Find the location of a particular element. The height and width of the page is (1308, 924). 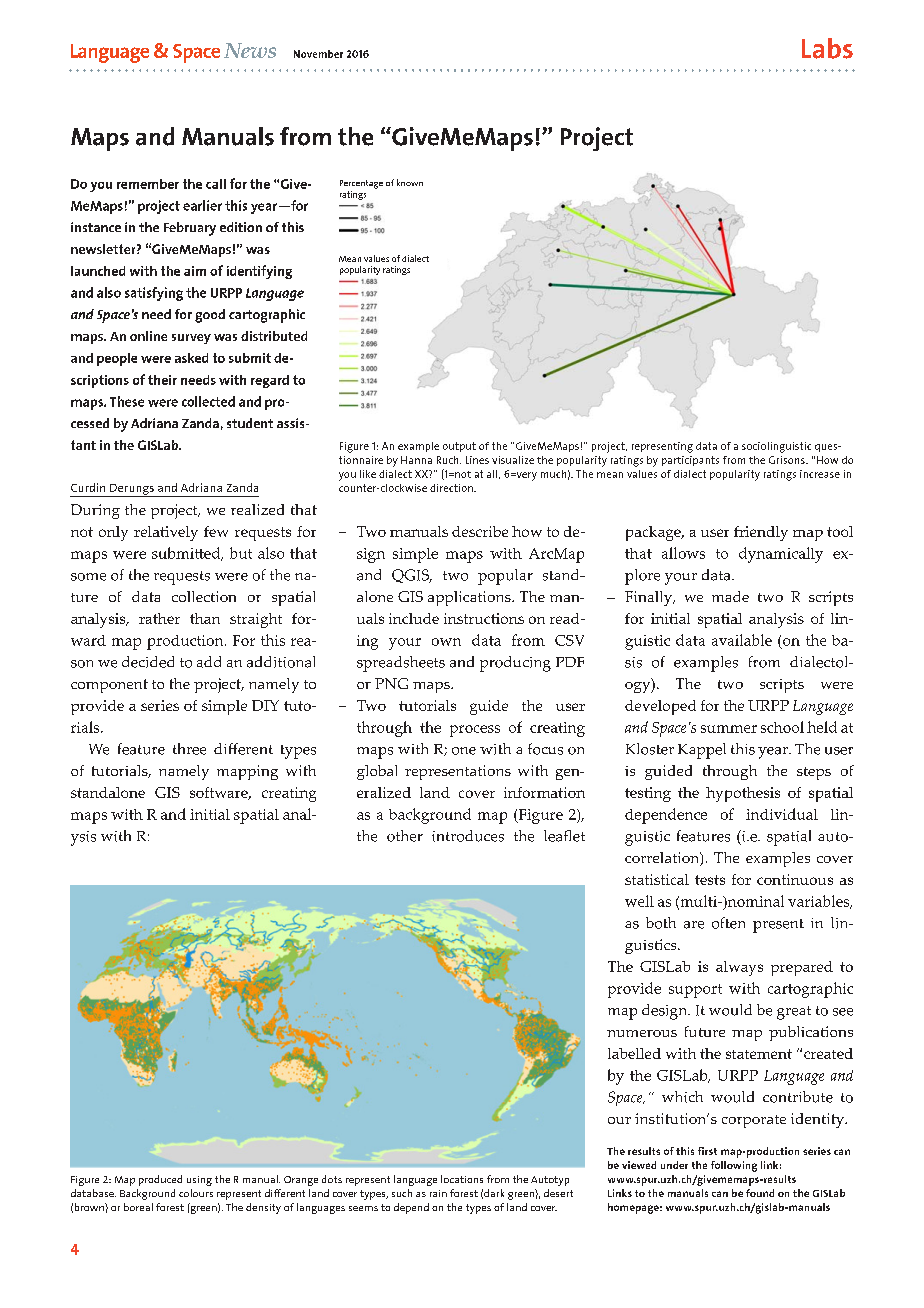

known is located at coordinates (410, 182).
